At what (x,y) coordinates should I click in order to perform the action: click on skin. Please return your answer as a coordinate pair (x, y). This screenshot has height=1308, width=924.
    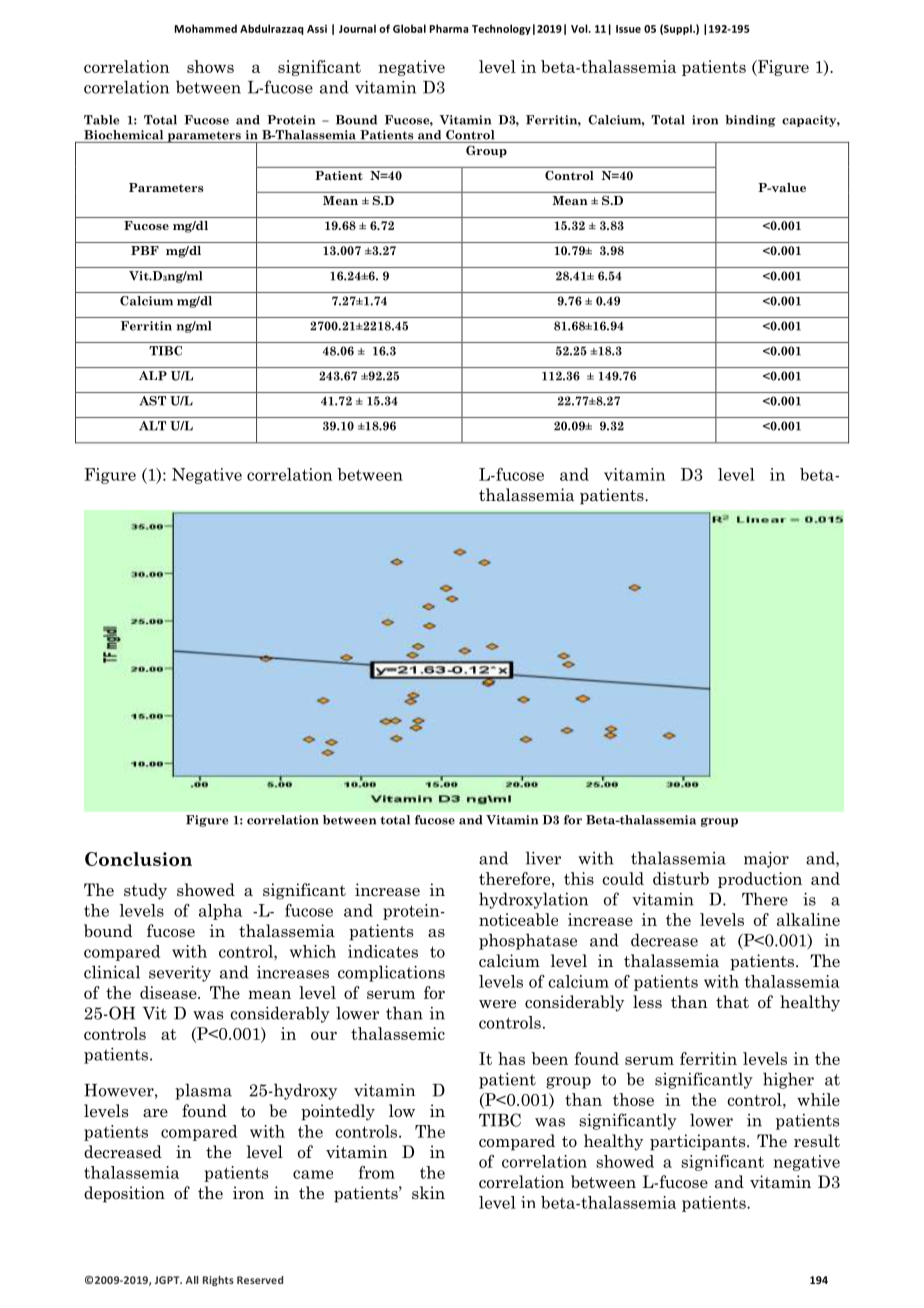
    Looking at the image, I should click on (428, 1193).
